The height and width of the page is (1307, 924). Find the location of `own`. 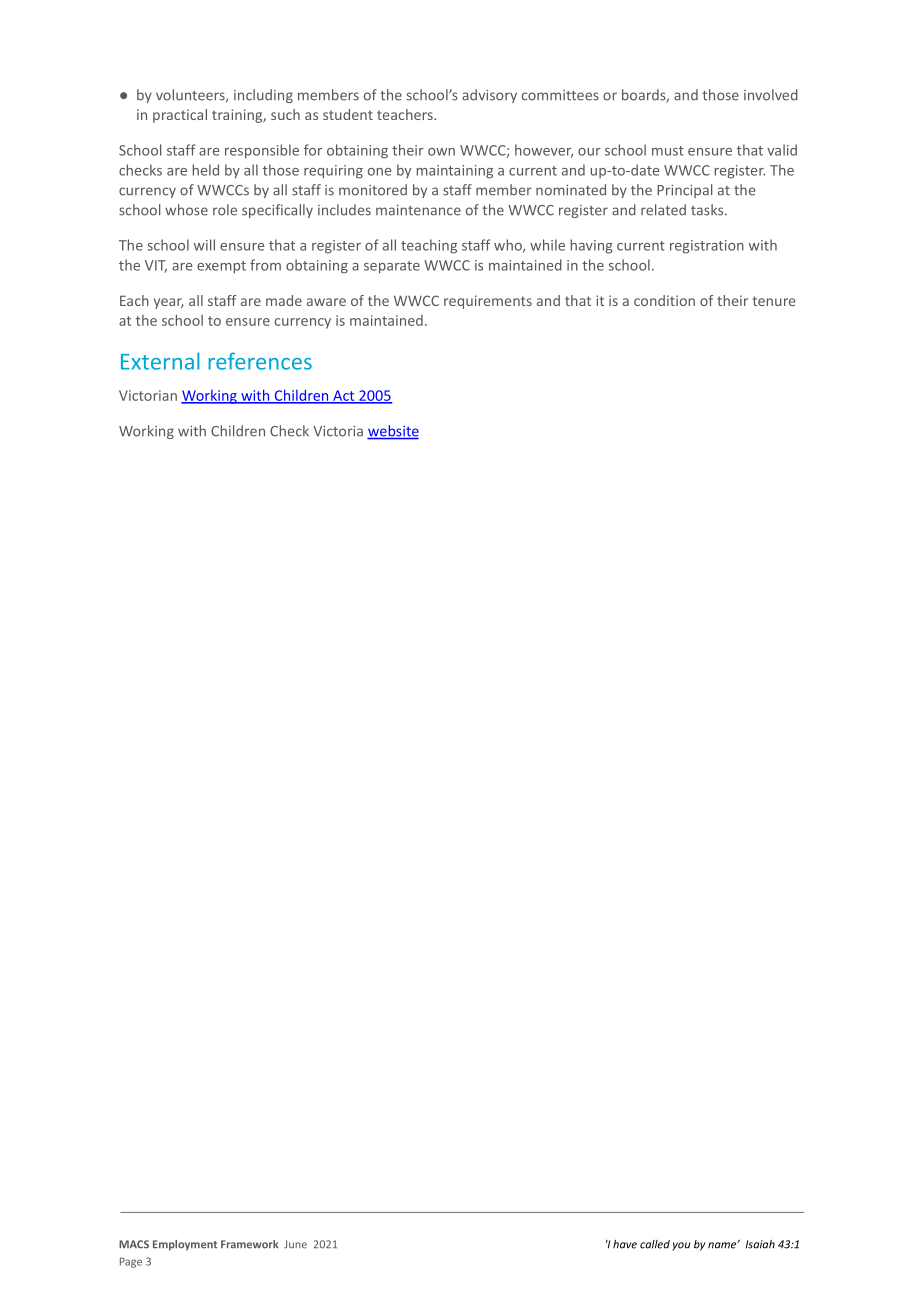

own is located at coordinates (441, 152).
